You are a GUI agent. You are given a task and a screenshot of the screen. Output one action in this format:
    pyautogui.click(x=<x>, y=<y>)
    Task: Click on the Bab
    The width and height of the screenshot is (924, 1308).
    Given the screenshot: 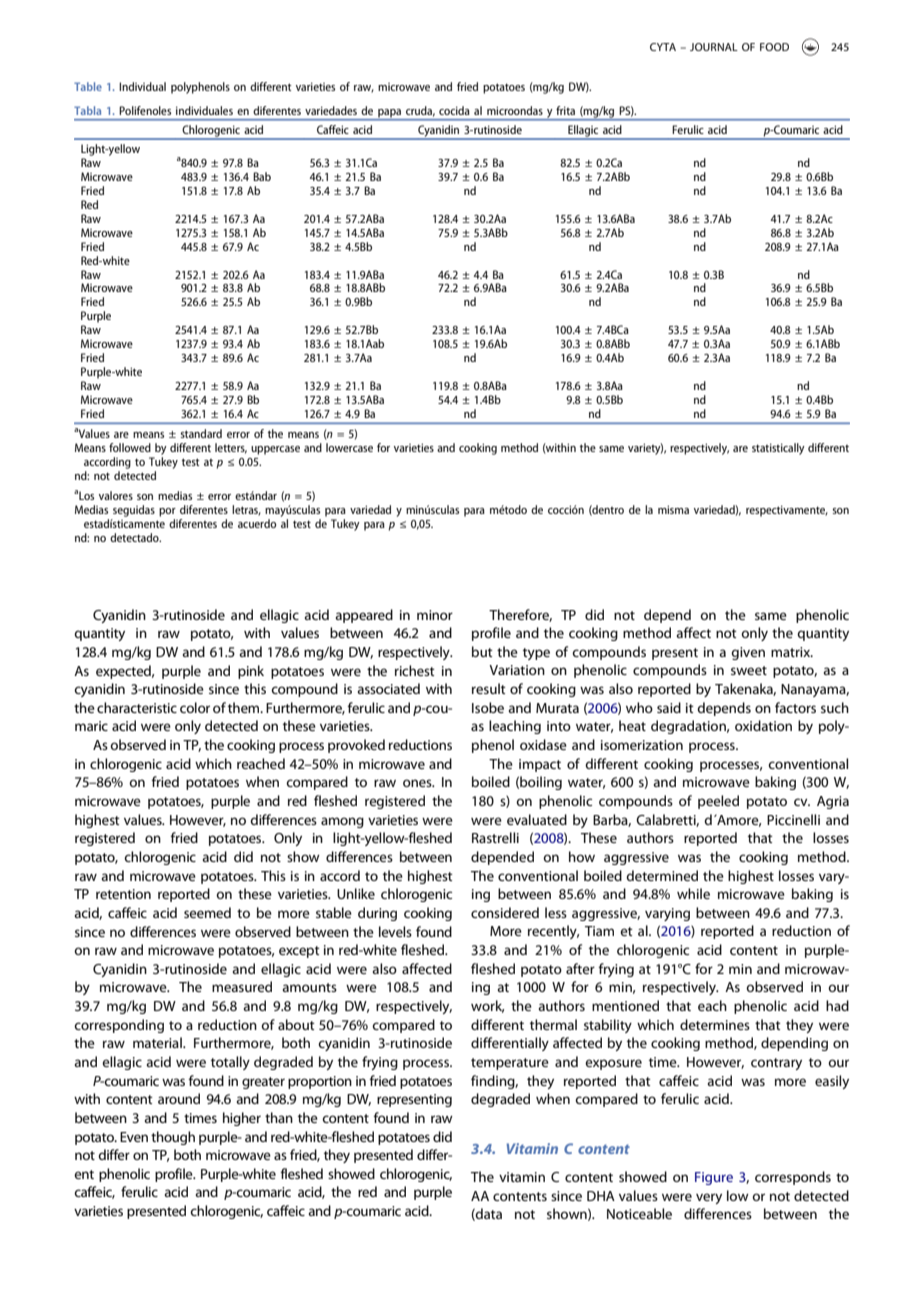 What is the action you would take?
    pyautogui.click(x=262, y=176)
